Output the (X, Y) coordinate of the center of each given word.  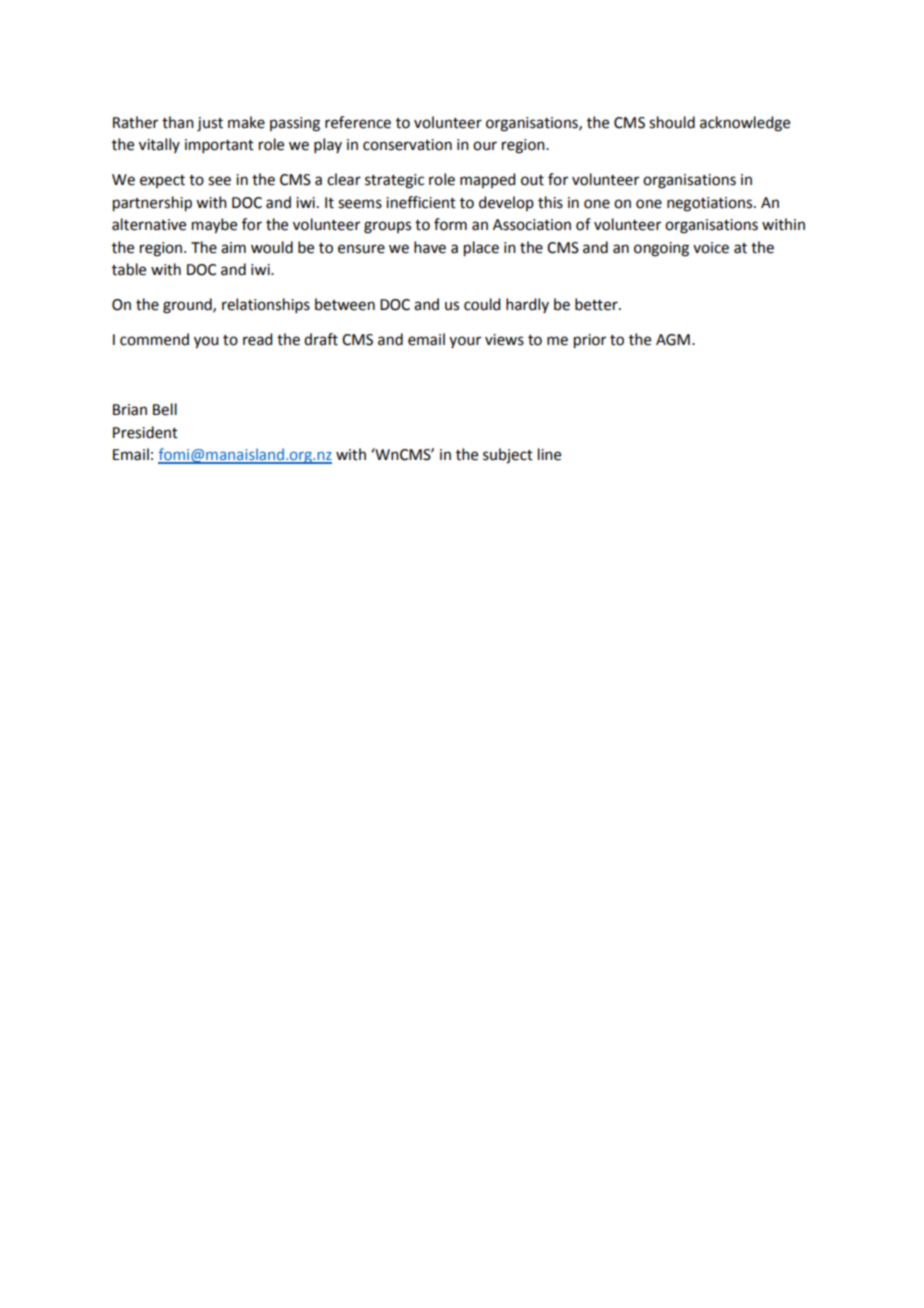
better (597, 304)
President (145, 432)
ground (188, 306)
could (482, 304)
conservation (407, 145)
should (672, 122)
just (210, 124)
